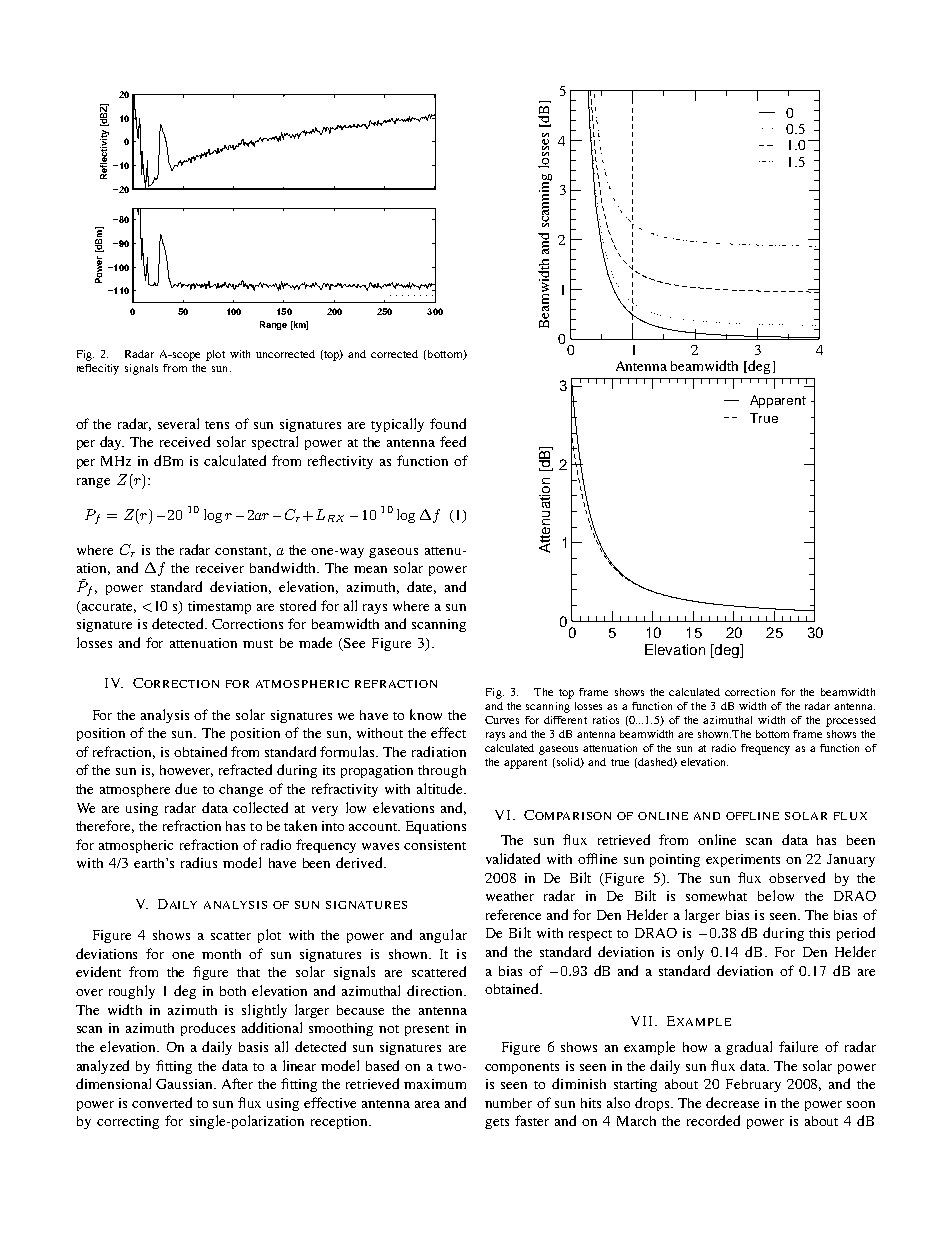 The width and height of the screenshot is (952, 1233). Describe the element at coordinates (162, 1102) in the screenshot. I see `converted` at that location.
